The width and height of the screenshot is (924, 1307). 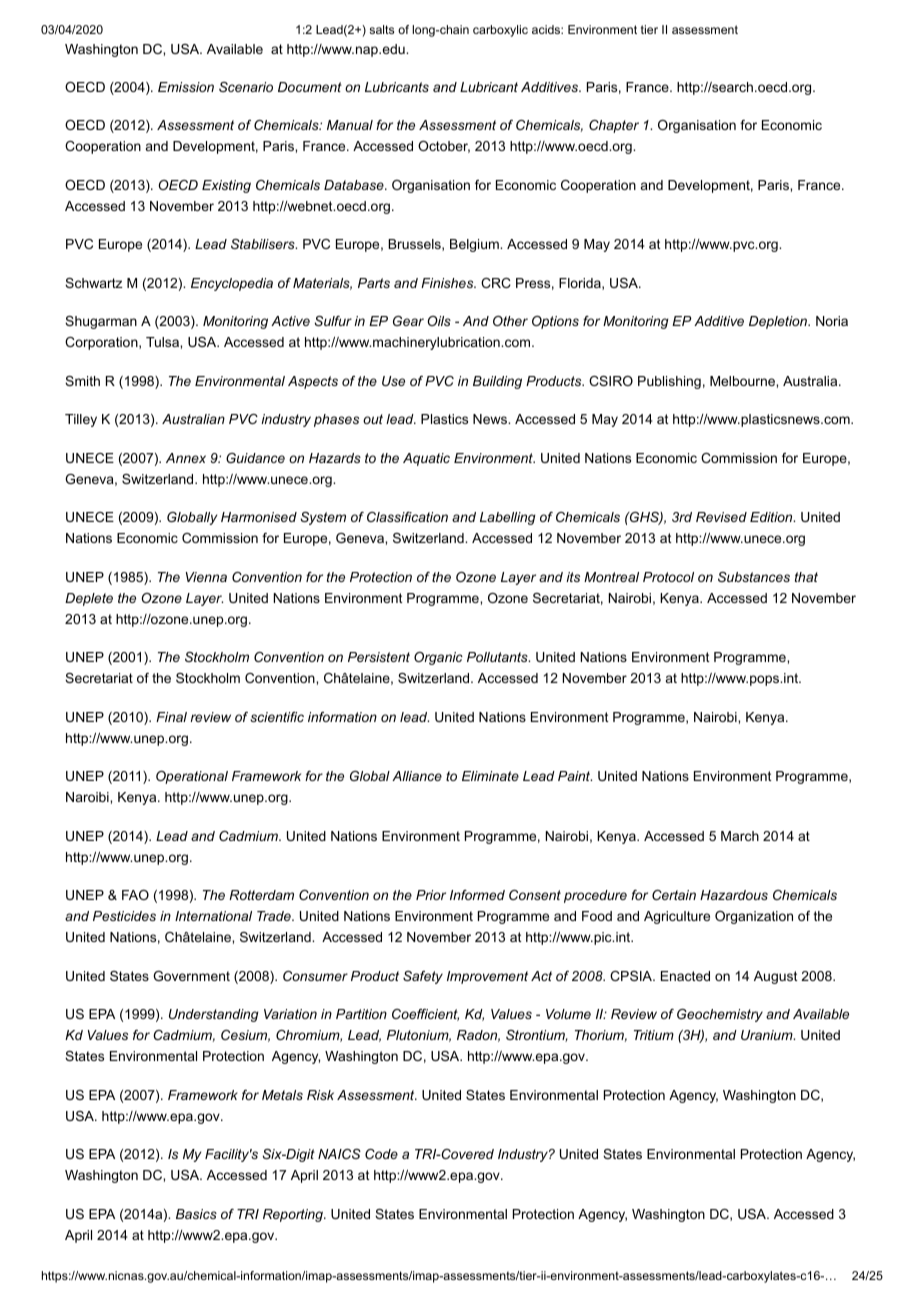 I want to click on Basics, so click(x=196, y=1214).
